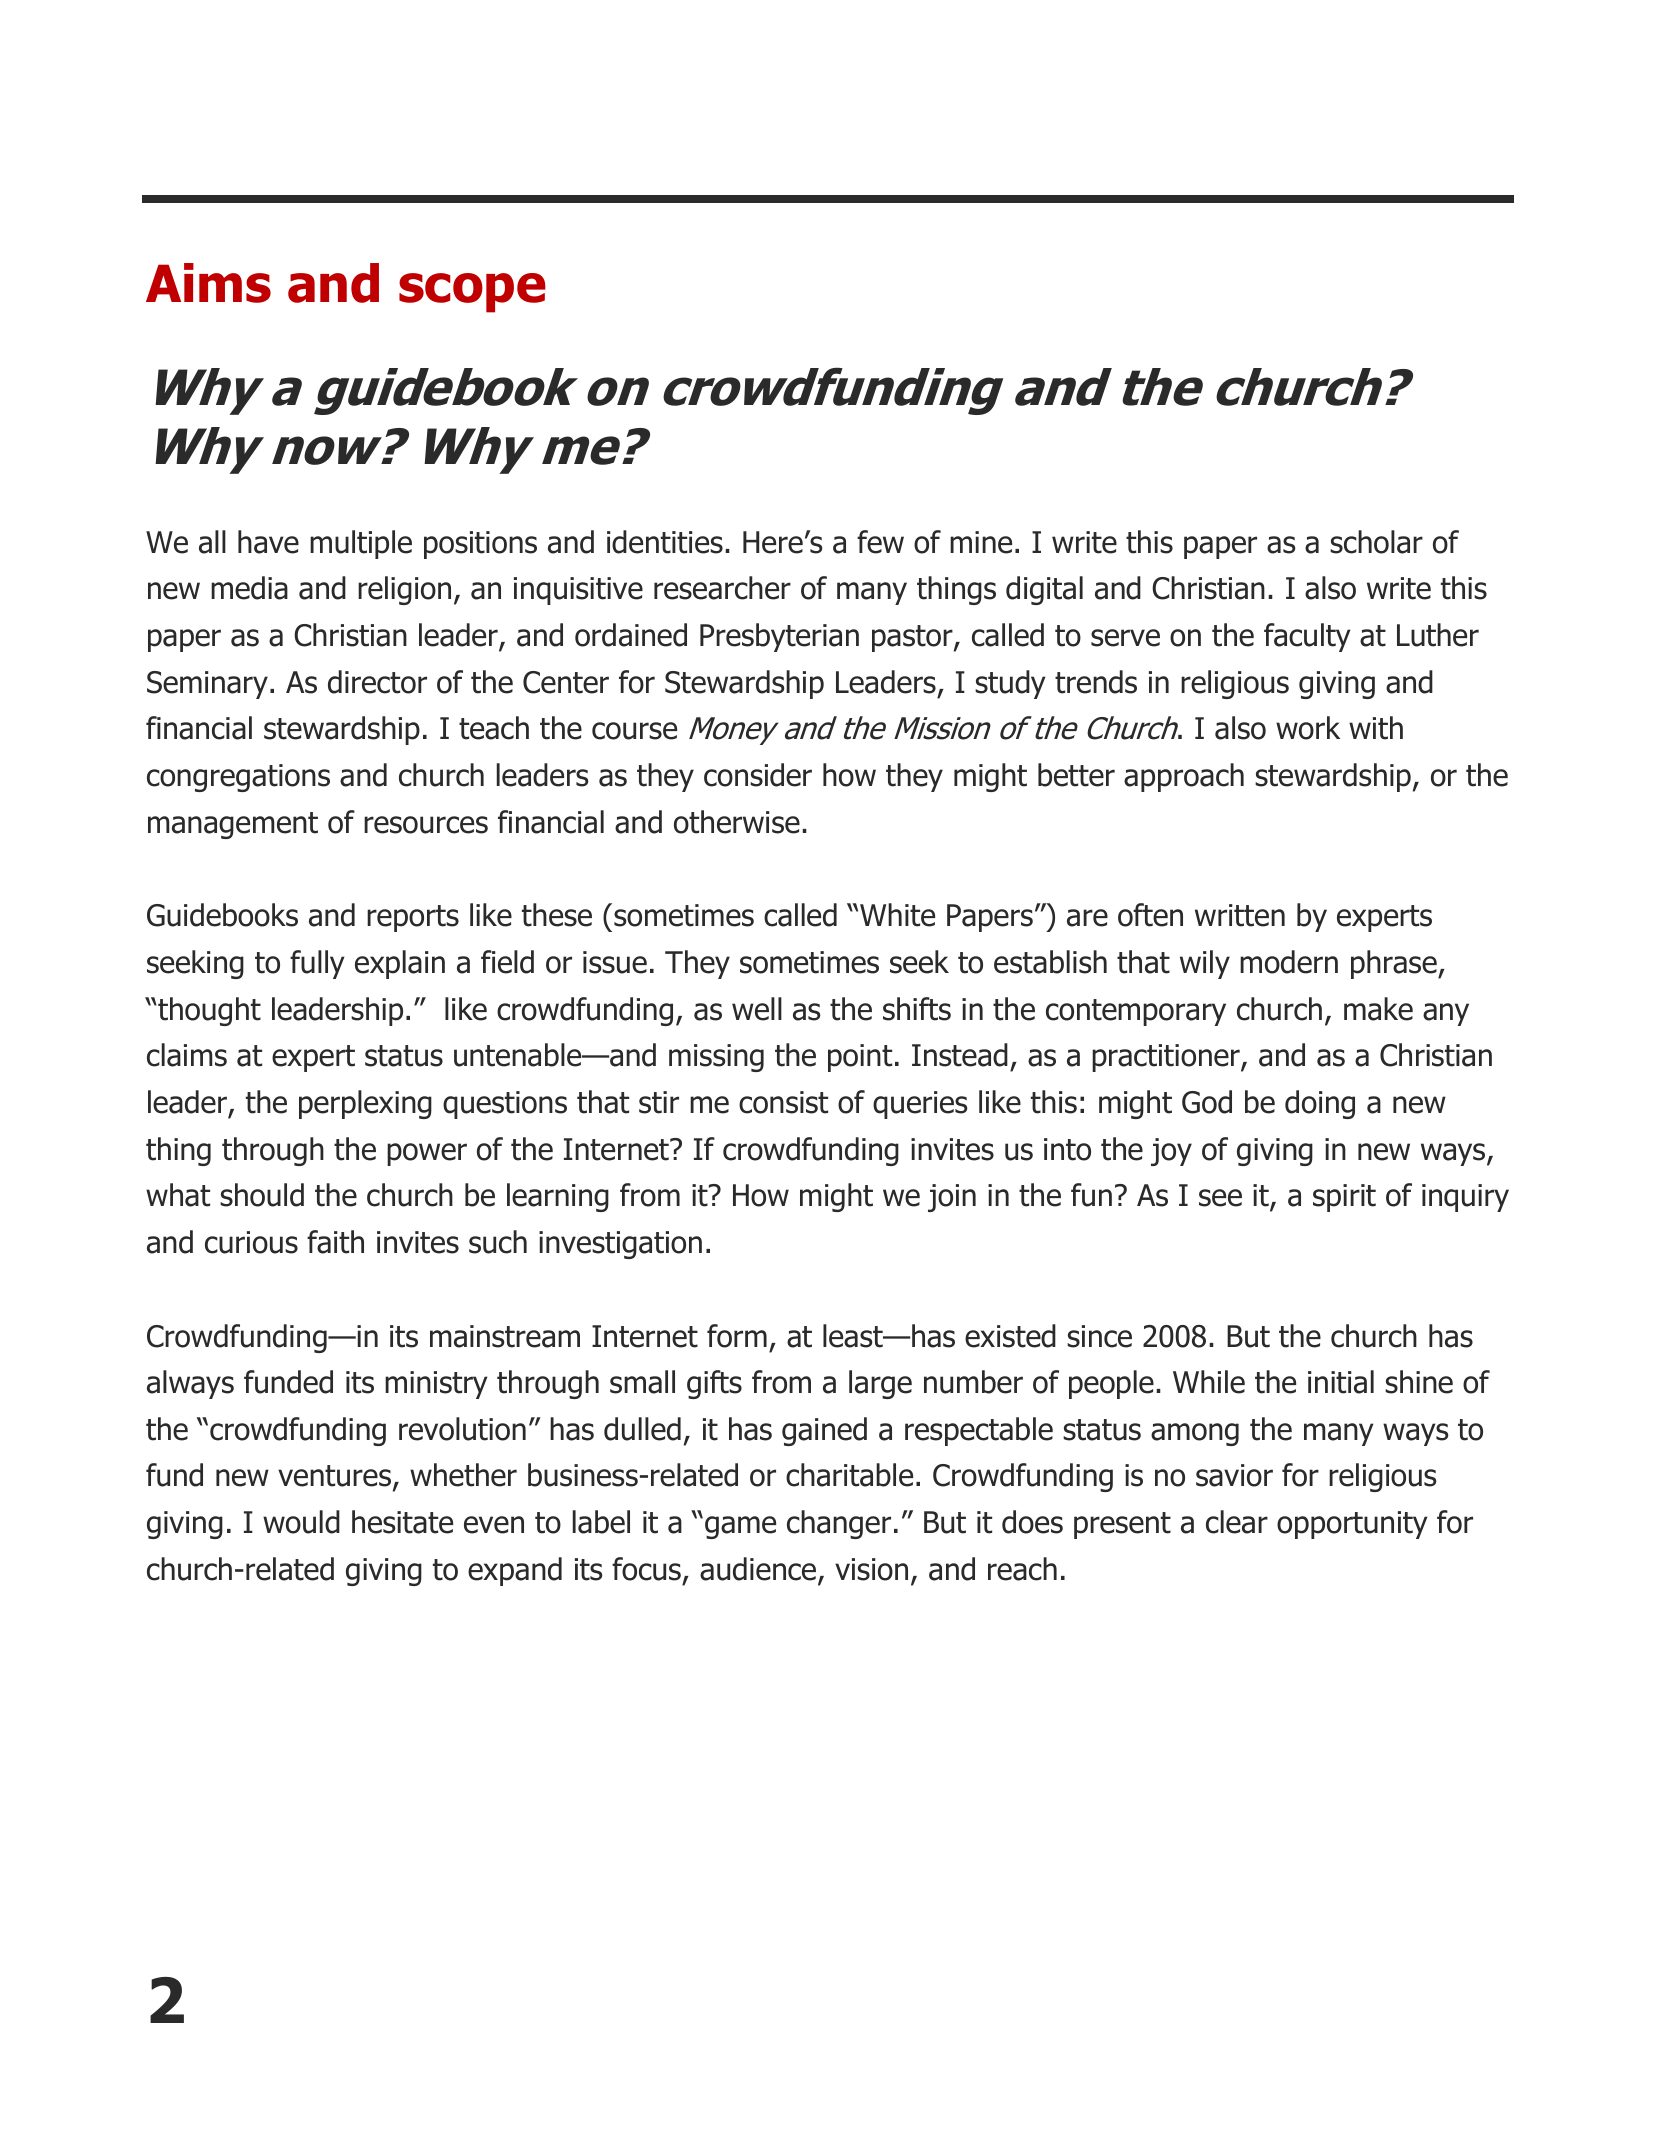  Describe the element at coordinates (472, 293) in the page. I see `scope` at that location.
